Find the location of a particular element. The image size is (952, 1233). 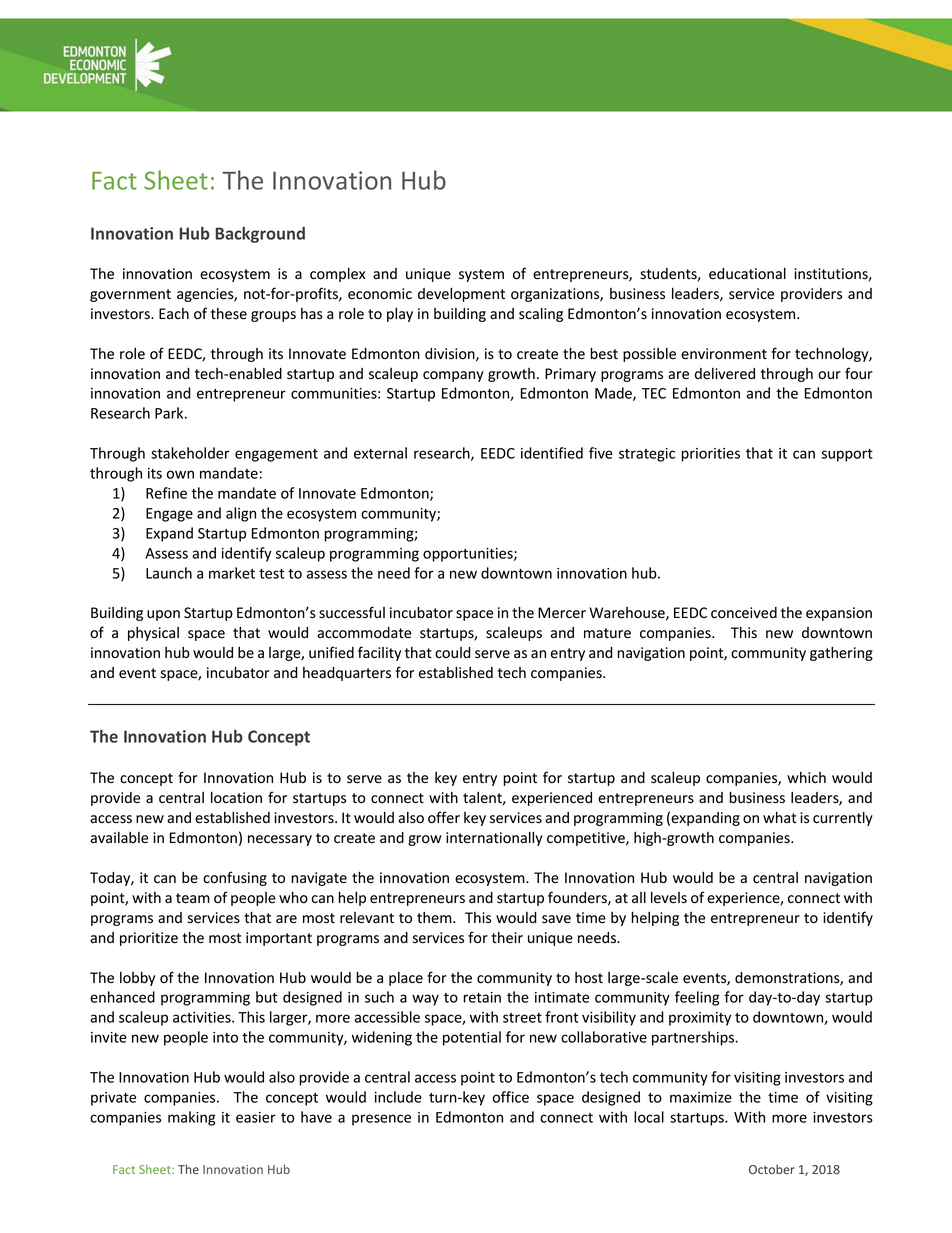

priorities is located at coordinates (710, 455).
